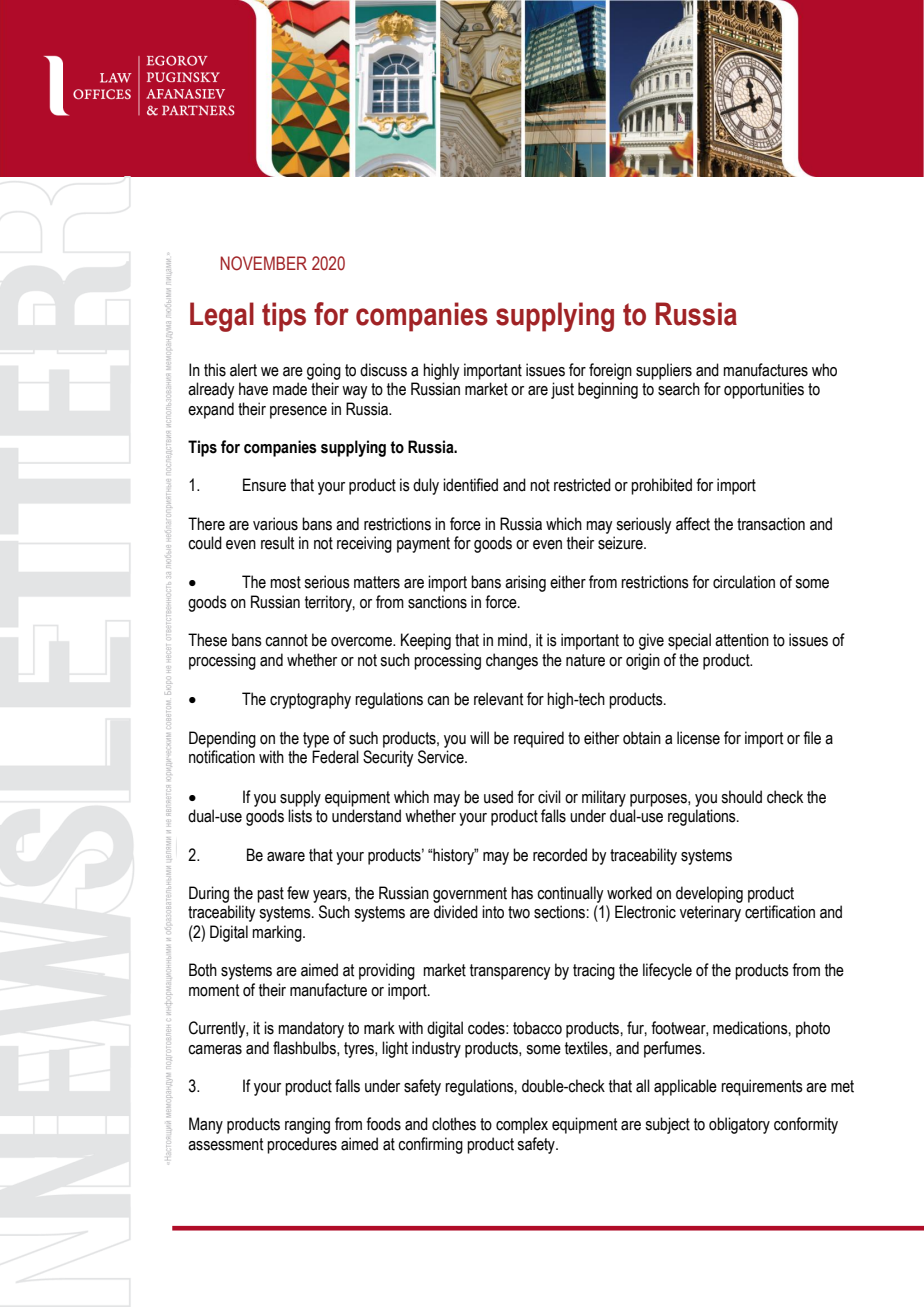 This image has height=1308, width=924. What do you see at coordinates (307, 1125) in the image?
I see `ranging` at bounding box center [307, 1125].
